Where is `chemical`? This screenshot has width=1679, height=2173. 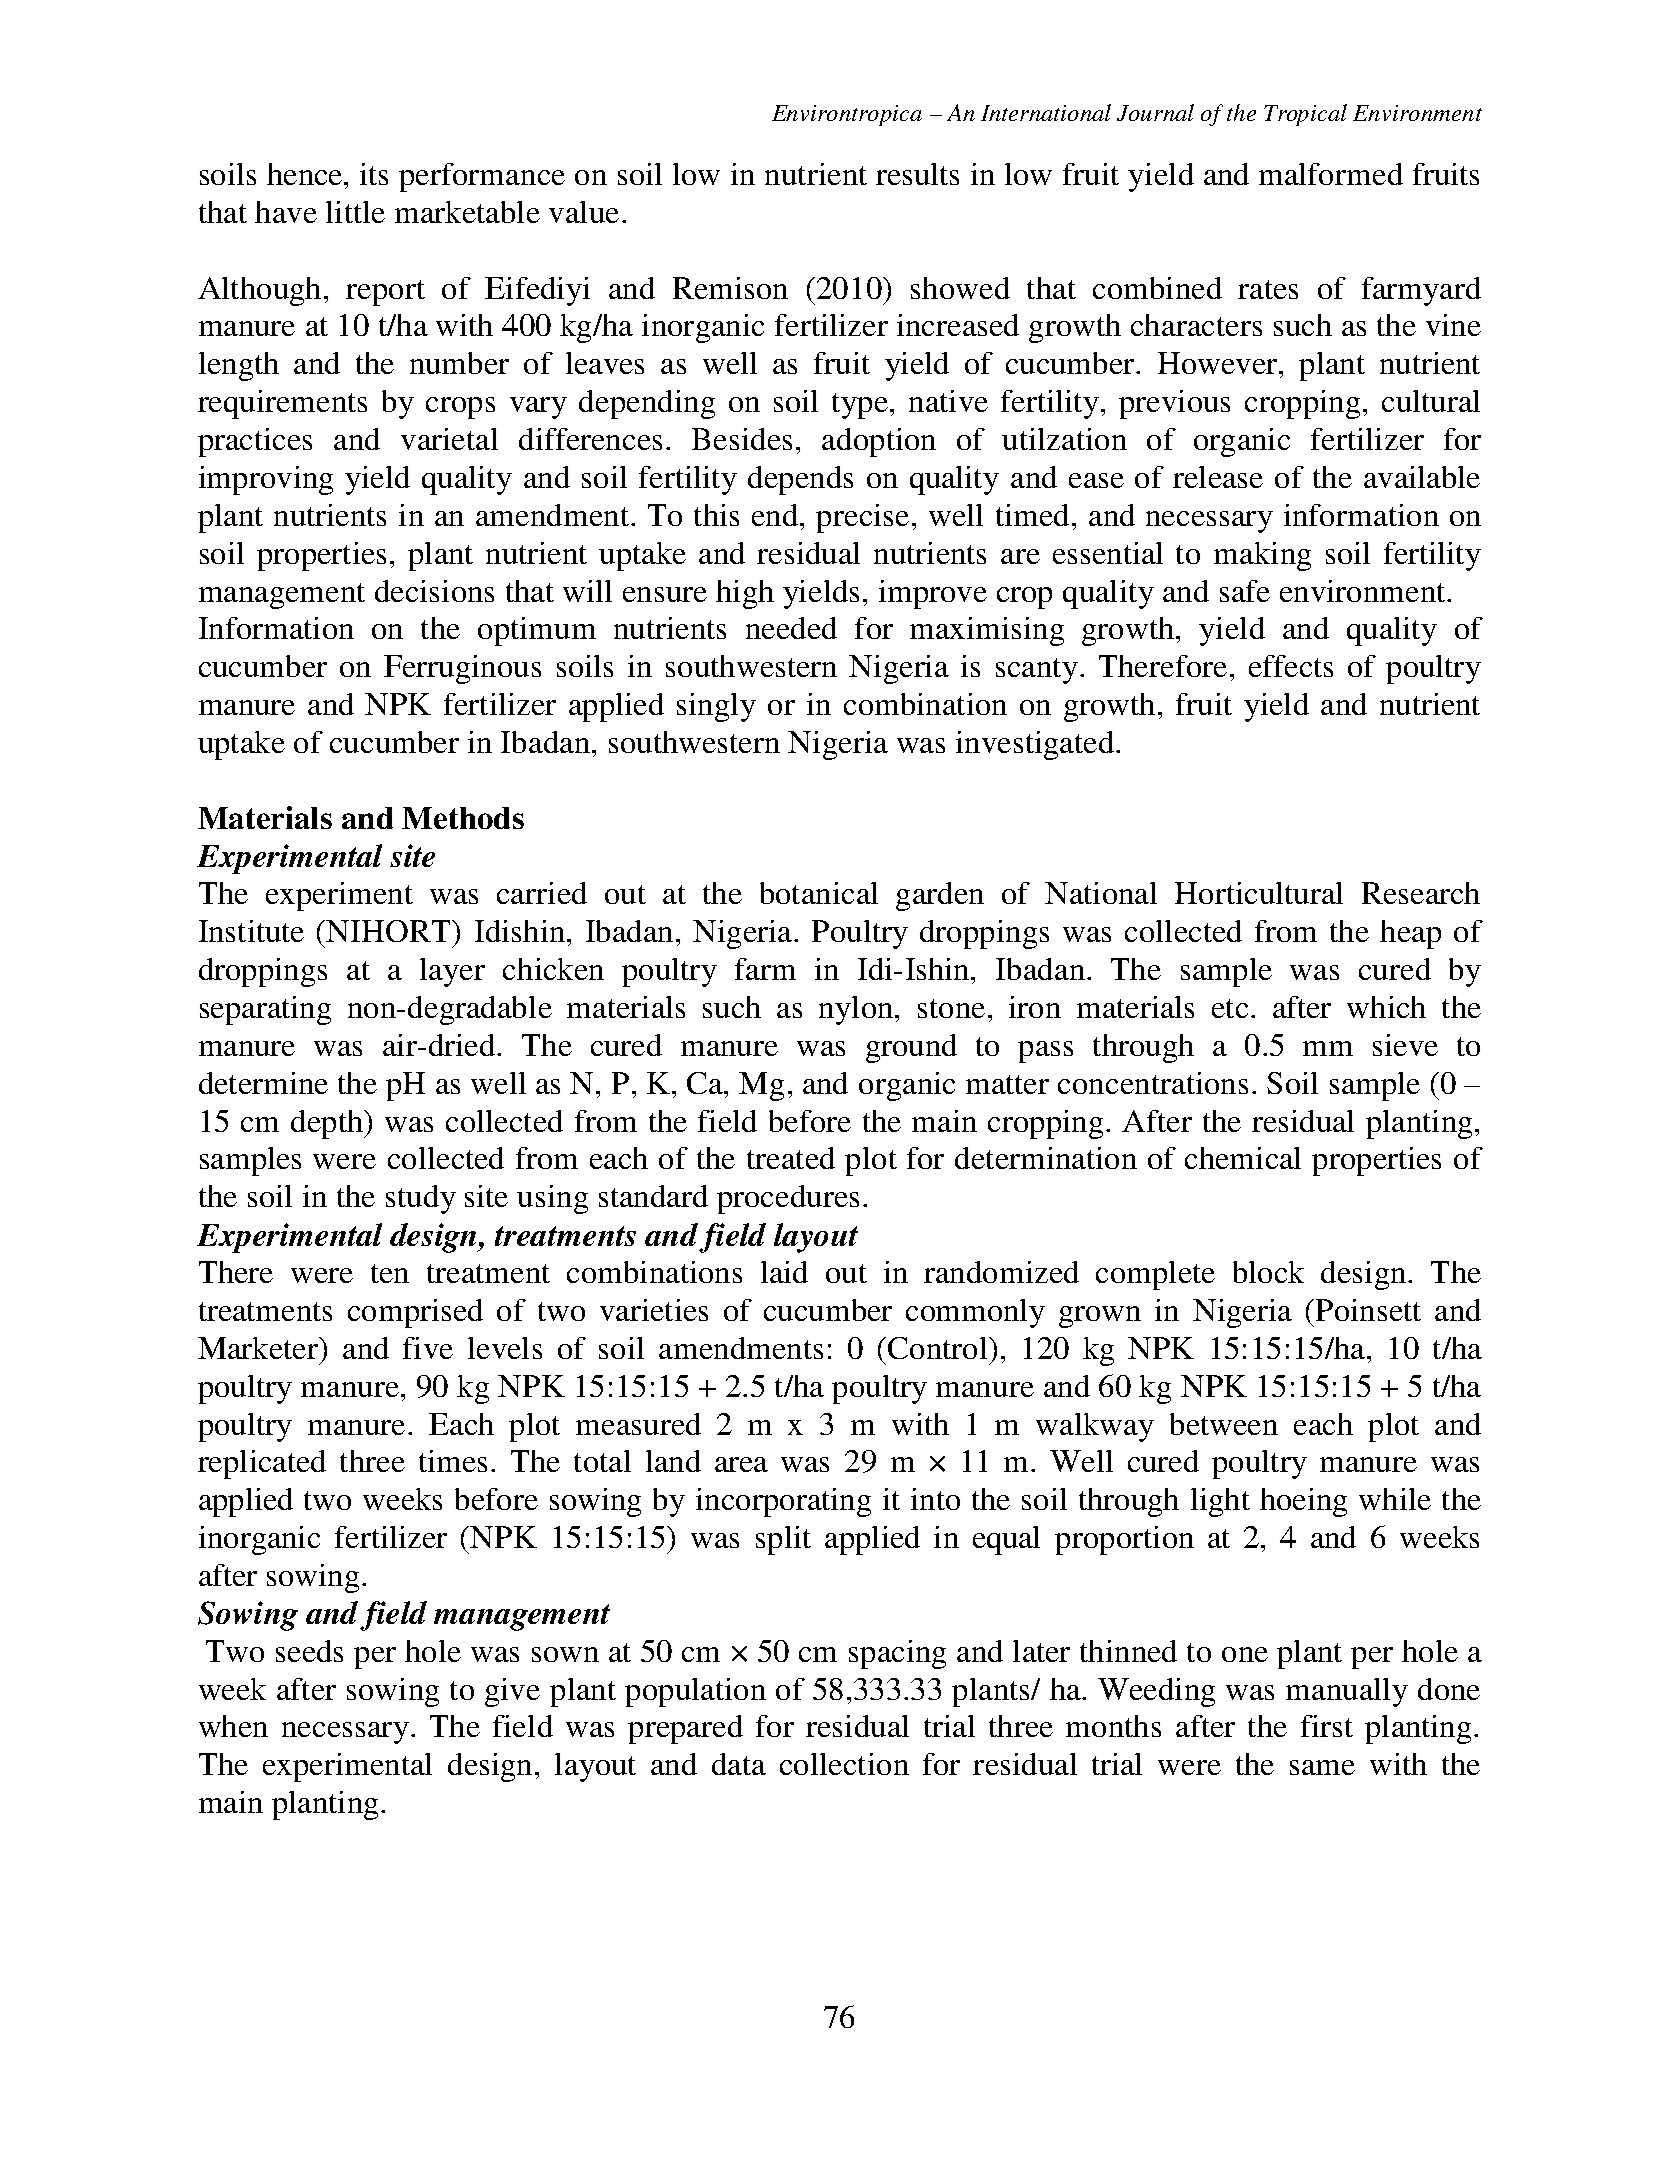 chemical is located at coordinates (1243, 1158).
